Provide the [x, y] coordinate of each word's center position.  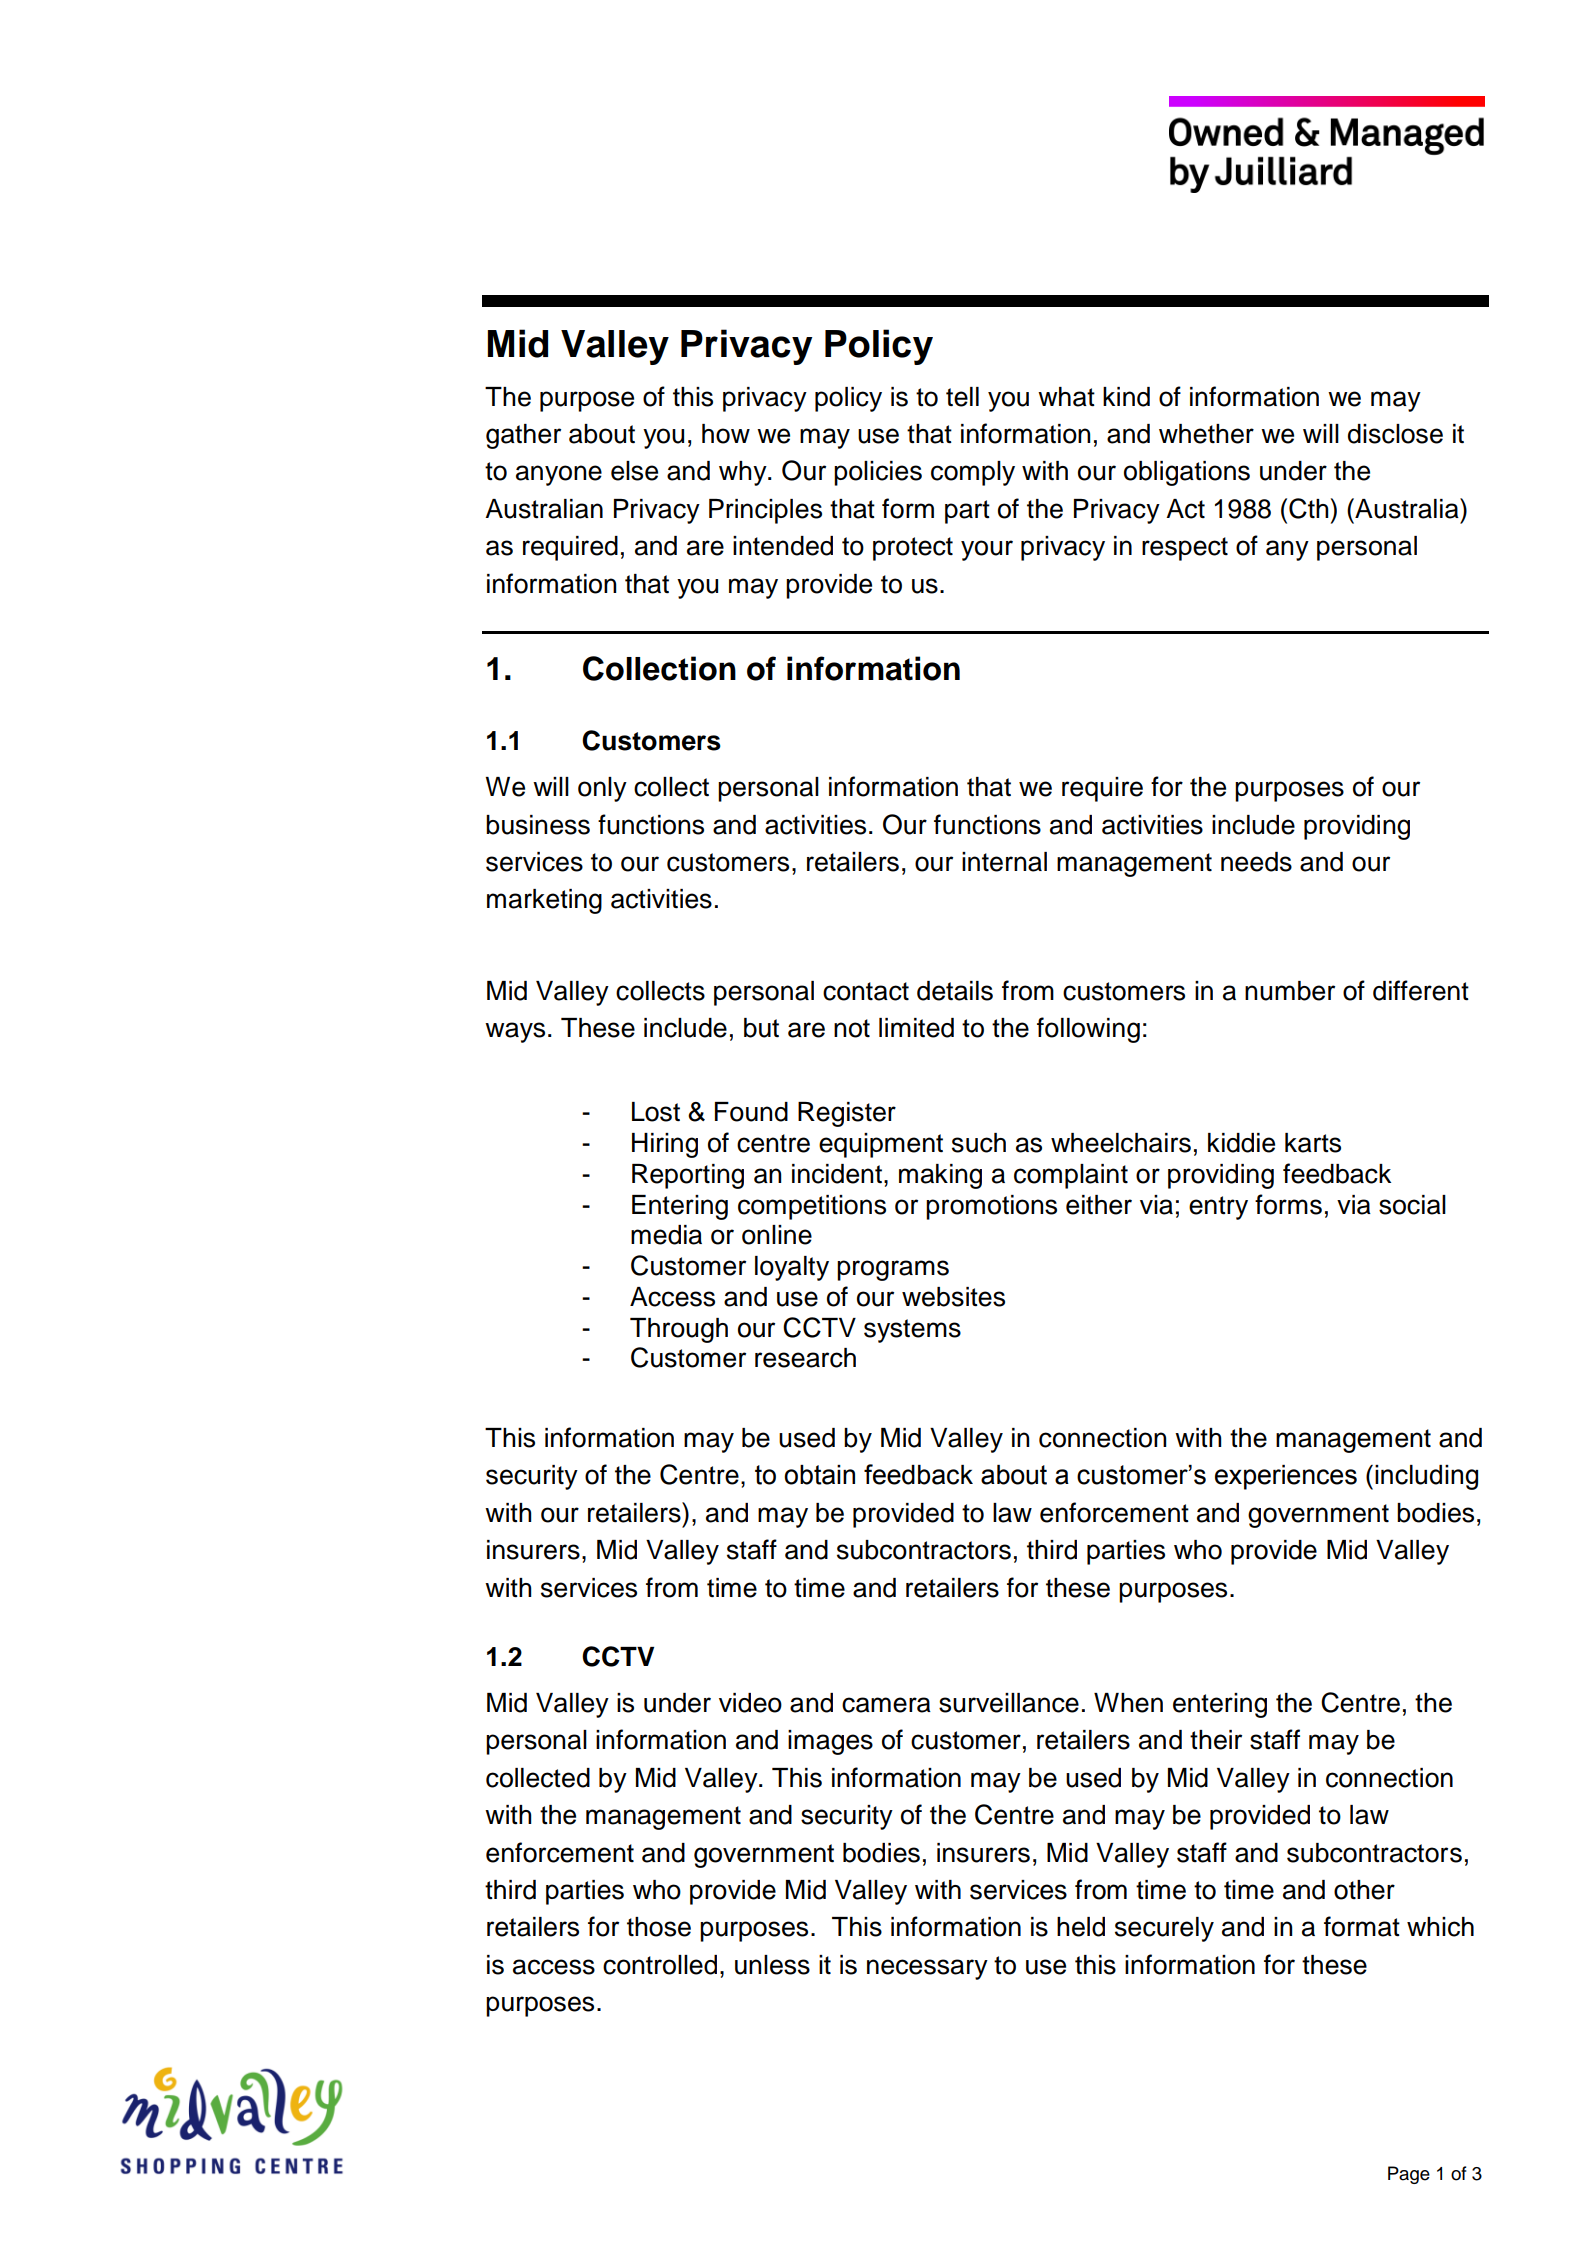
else [634, 471]
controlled [660, 1965]
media [666, 1235]
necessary [927, 1969]
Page [1409, 2175]
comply [973, 473]
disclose [1395, 434]
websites [953, 1297]
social [1412, 1205]
